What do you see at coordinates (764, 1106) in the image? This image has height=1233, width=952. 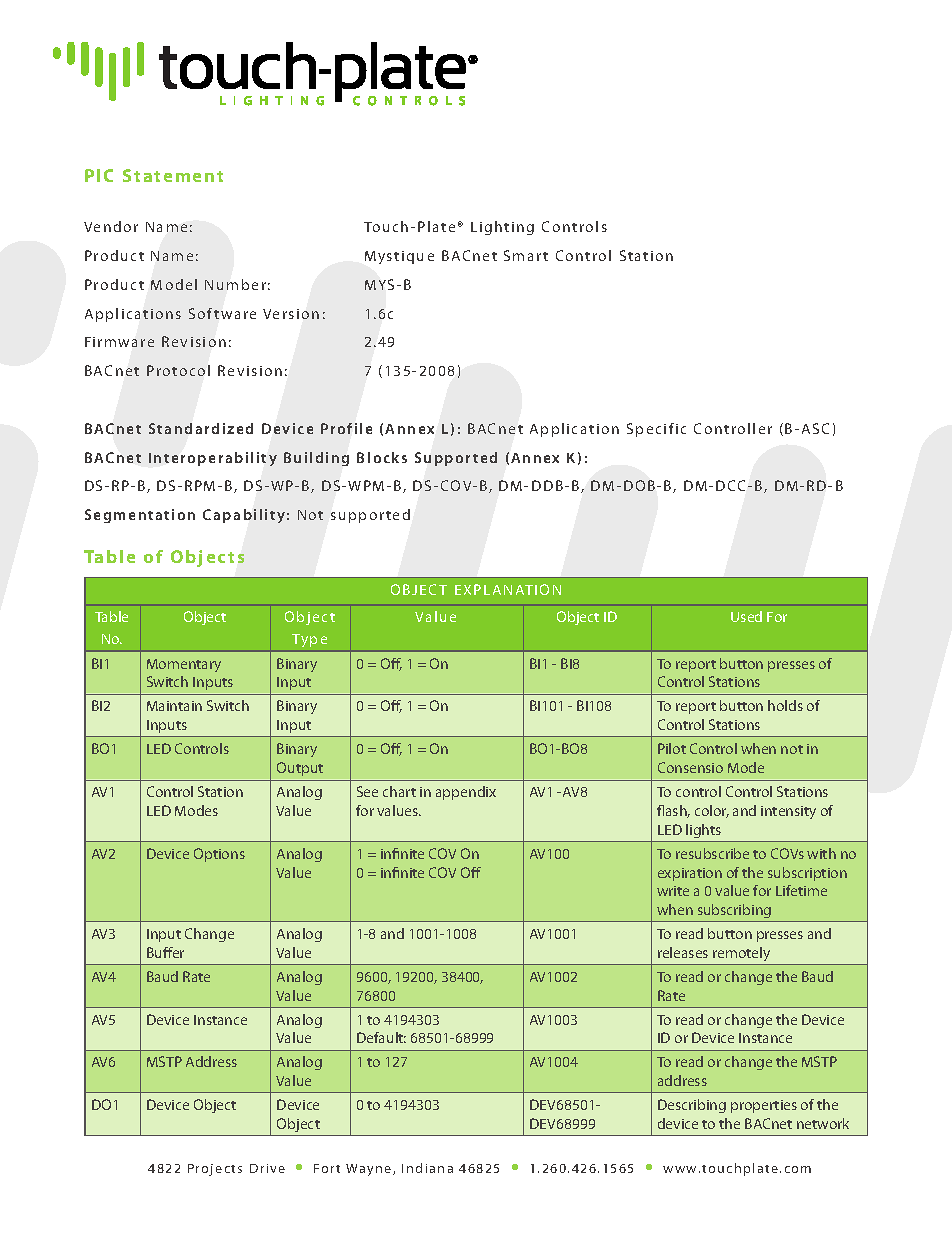 I see `properties` at bounding box center [764, 1106].
